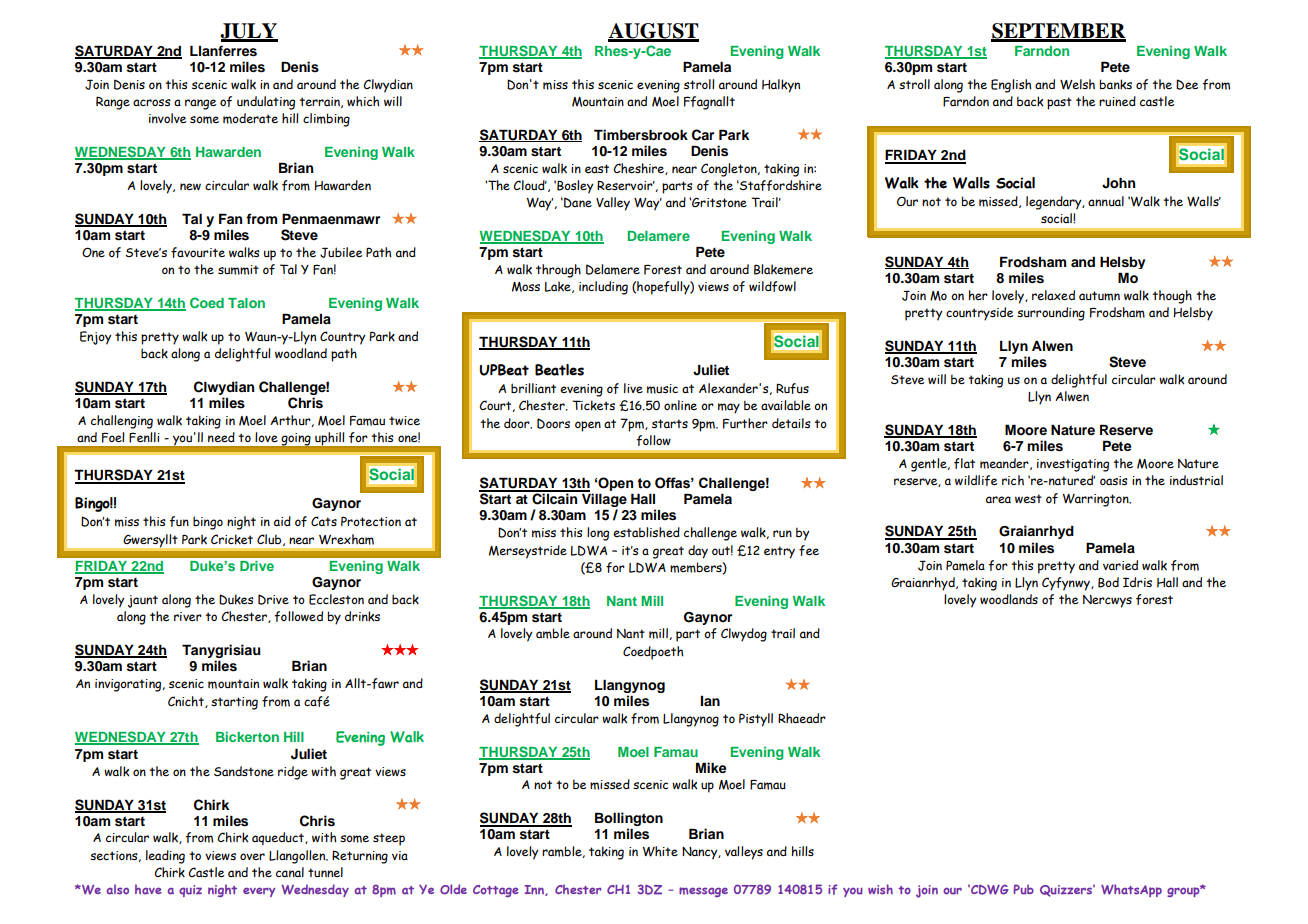 The image size is (1308, 924). Describe the element at coordinates (646, 532) in the page. I see `established` at that location.
